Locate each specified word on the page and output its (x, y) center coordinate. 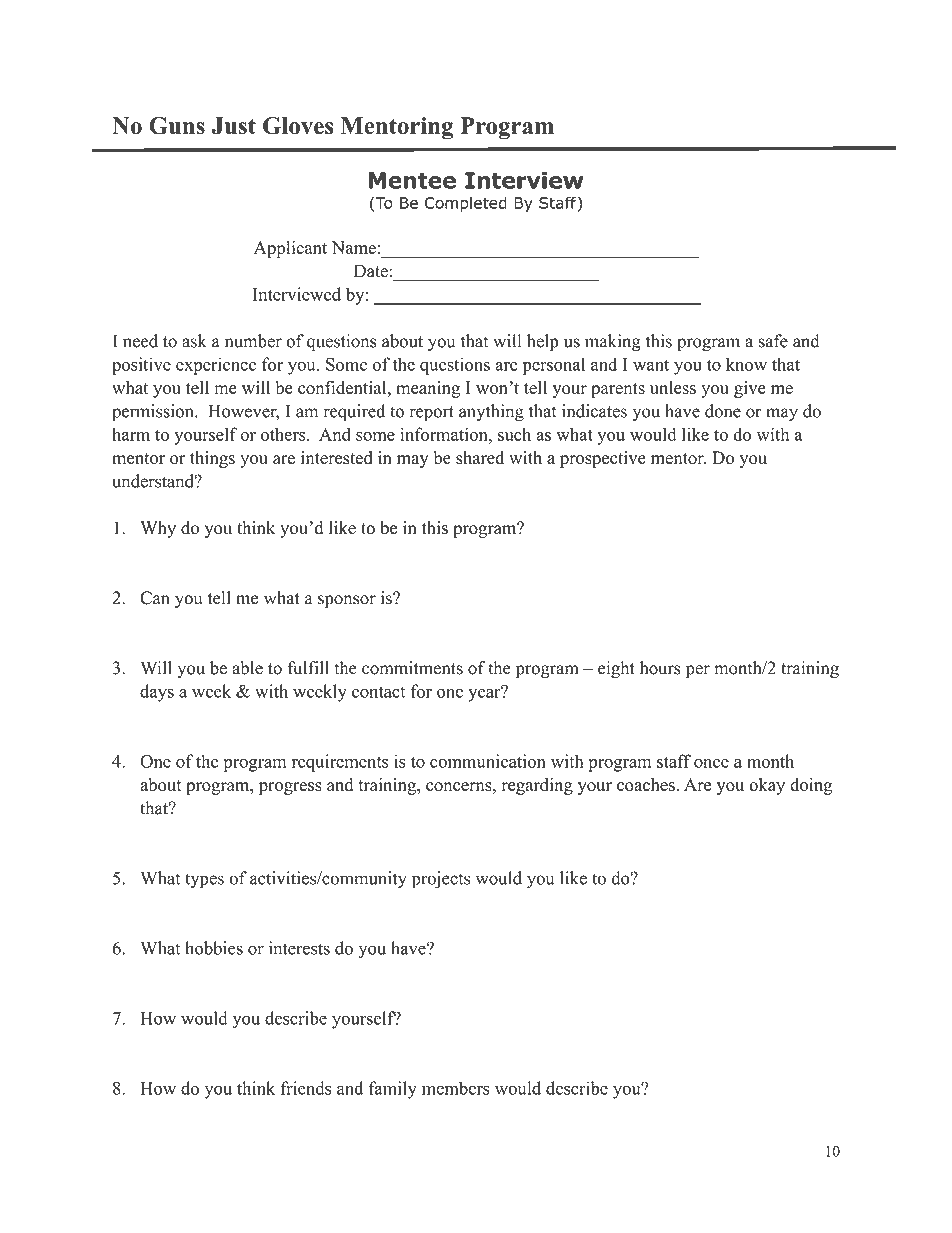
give (750, 389)
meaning (428, 389)
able (247, 668)
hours (660, 668)
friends (306, 1088)
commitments (412, 668)
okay (767, 786)
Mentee (412, 180)
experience (216, 366)
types (204, 881)
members (456, 1088)
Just (234, 126)
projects (441, 880)
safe (773, 341)
